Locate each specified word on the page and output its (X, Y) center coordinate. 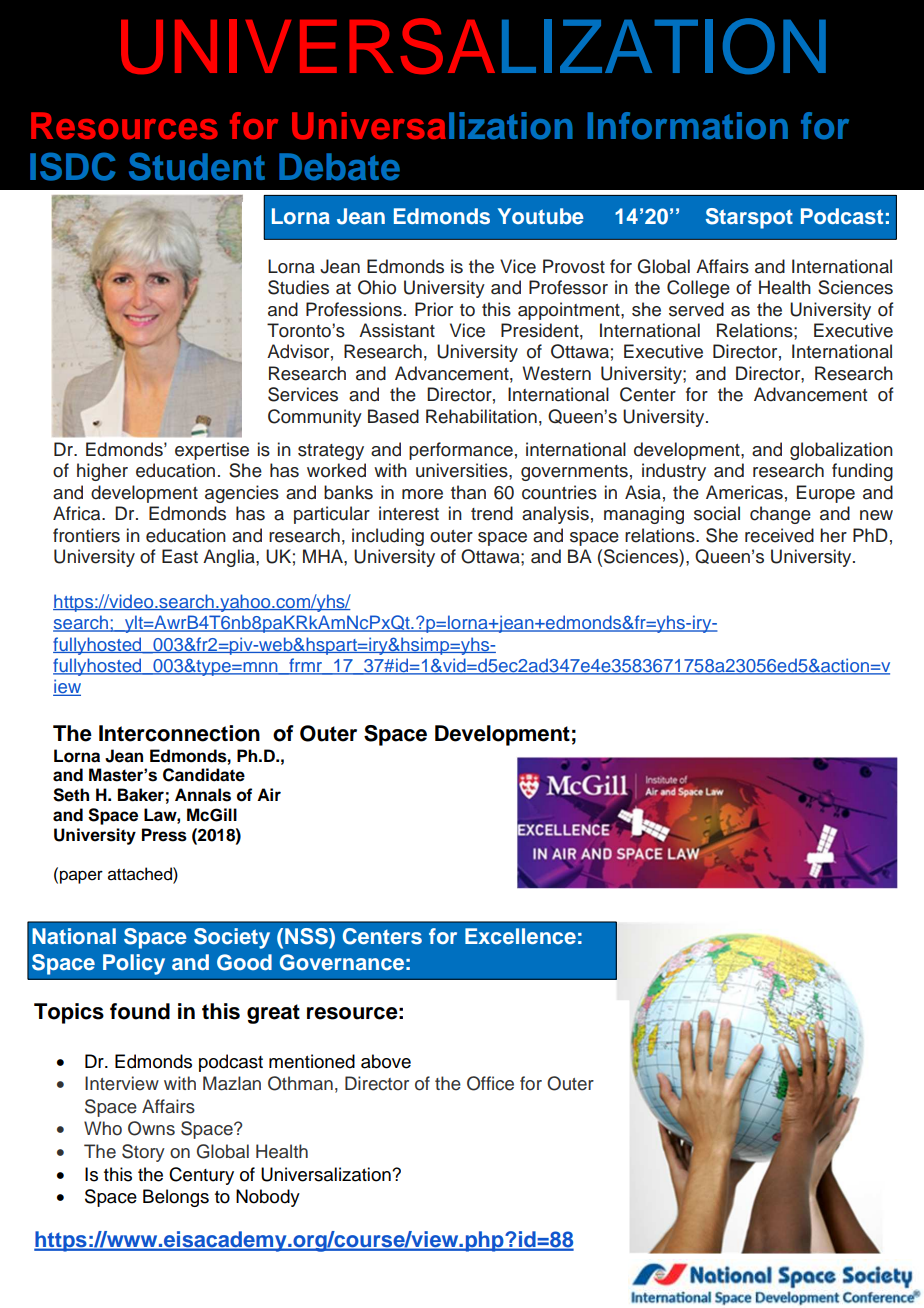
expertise (212, 451)
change (780, 515)
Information (687, 126)
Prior (434, 309)
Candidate (204, 775)
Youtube (541, 216)
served (696, 309)
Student (197, 166)
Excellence (520, 936)
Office (490, 1083)
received (779, 535)
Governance (342, 962)
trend (492, 513)
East (180, 556)
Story (143, 1153)
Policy (134, 964)
